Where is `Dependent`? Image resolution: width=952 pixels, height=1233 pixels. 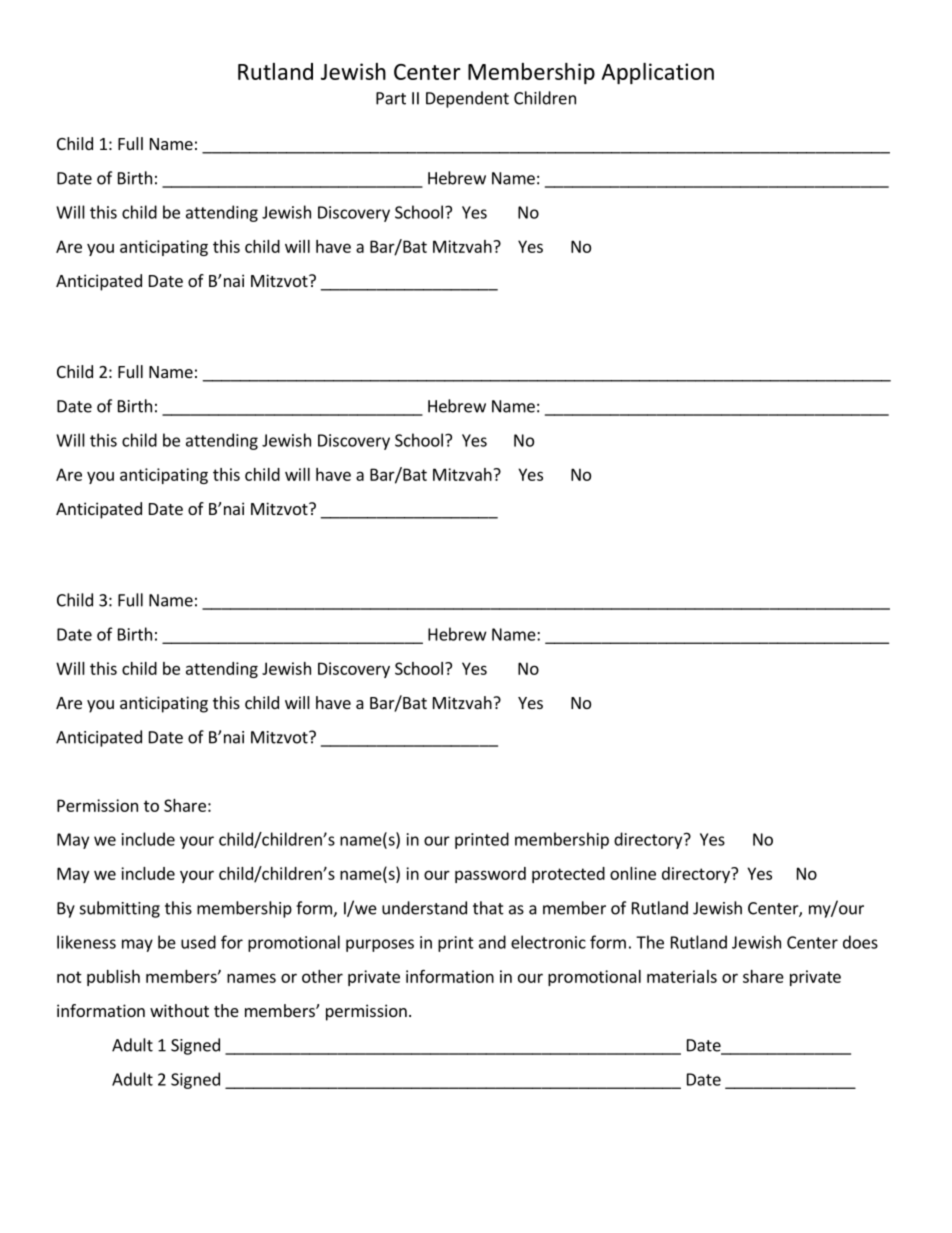
Dependent is located at coordinates (467, 99).
